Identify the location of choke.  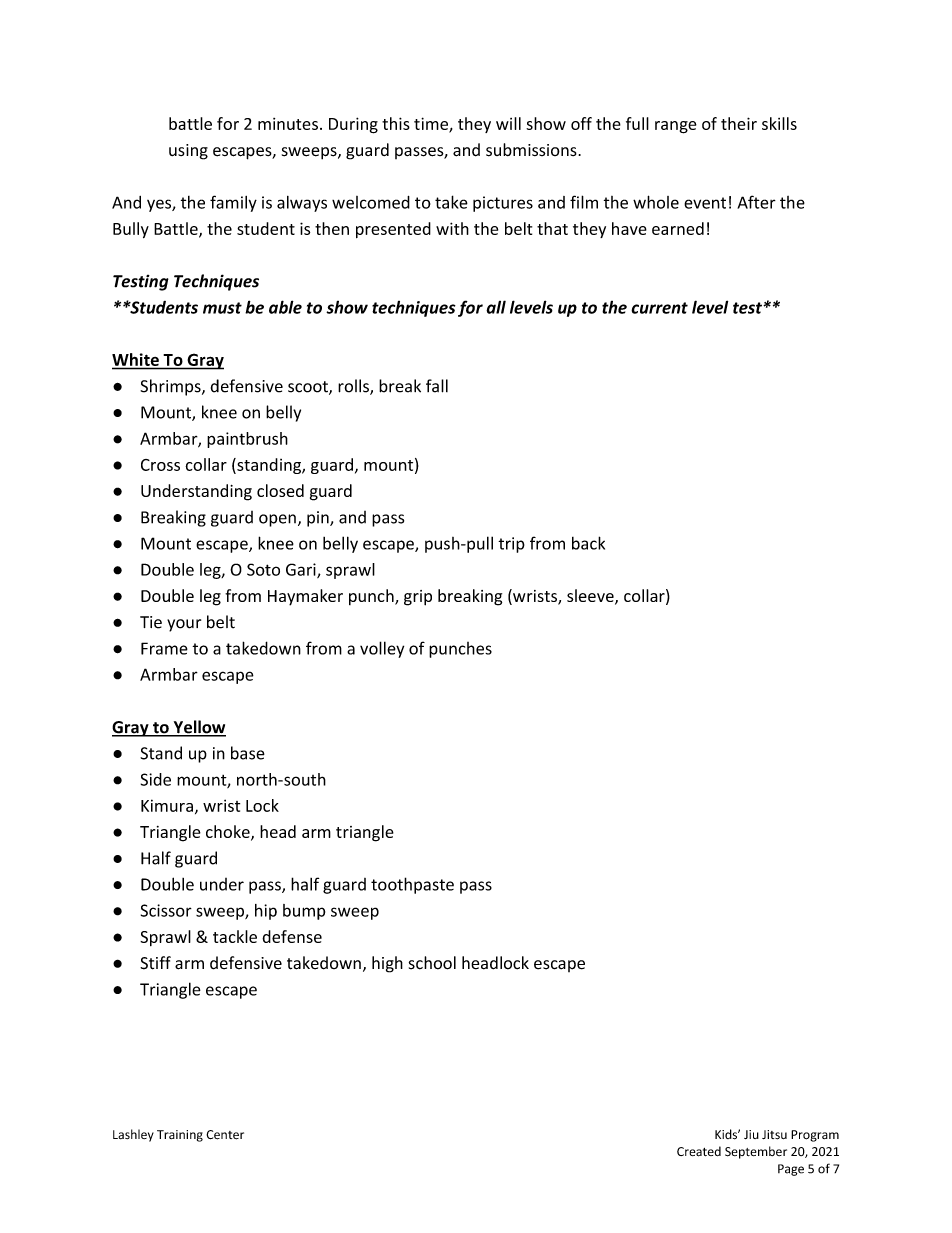
(229, 832).
